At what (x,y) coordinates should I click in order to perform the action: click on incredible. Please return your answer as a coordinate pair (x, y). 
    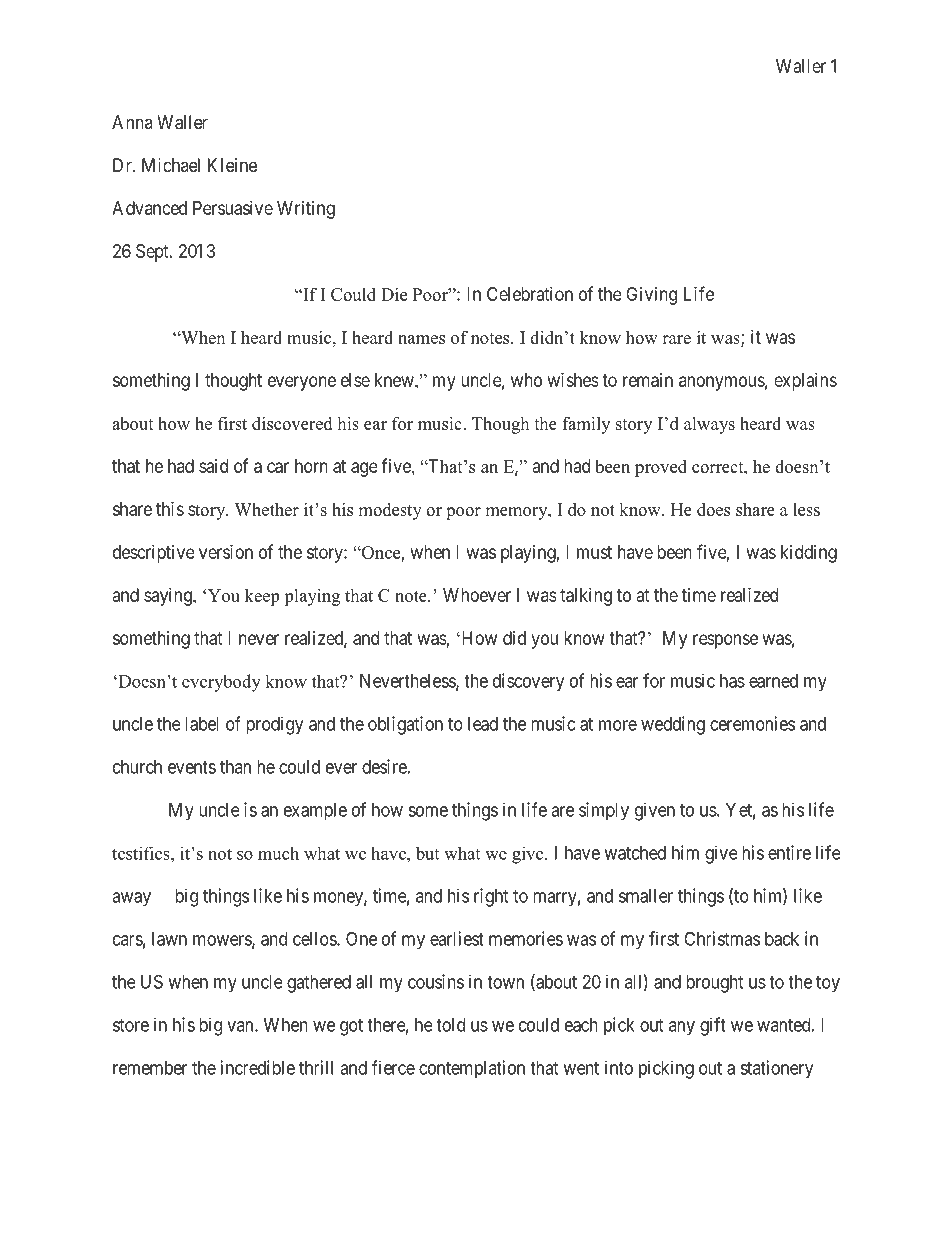
    Looking at the image, I should click on (258, 1067).
